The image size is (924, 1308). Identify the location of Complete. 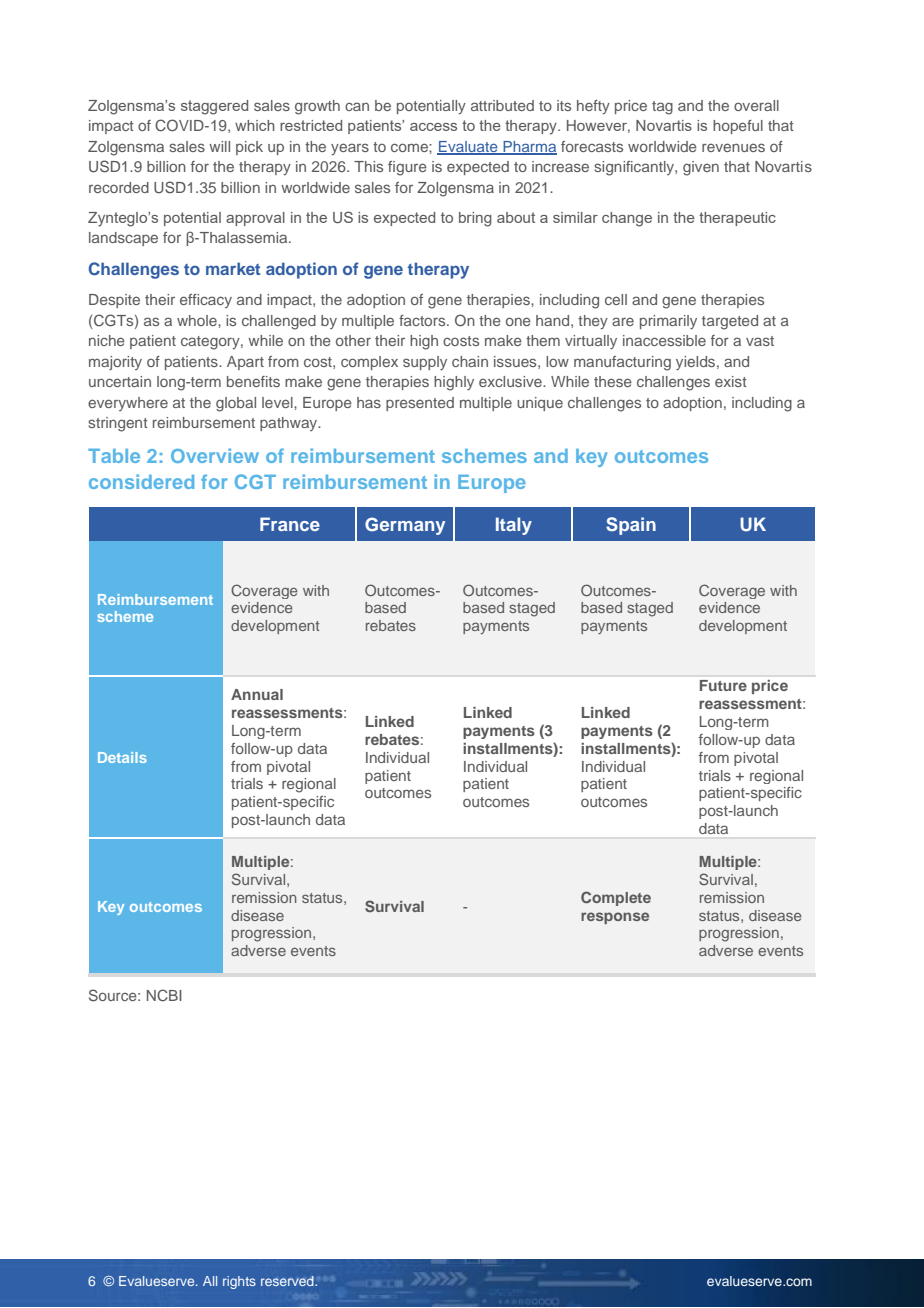
(616, 898).
